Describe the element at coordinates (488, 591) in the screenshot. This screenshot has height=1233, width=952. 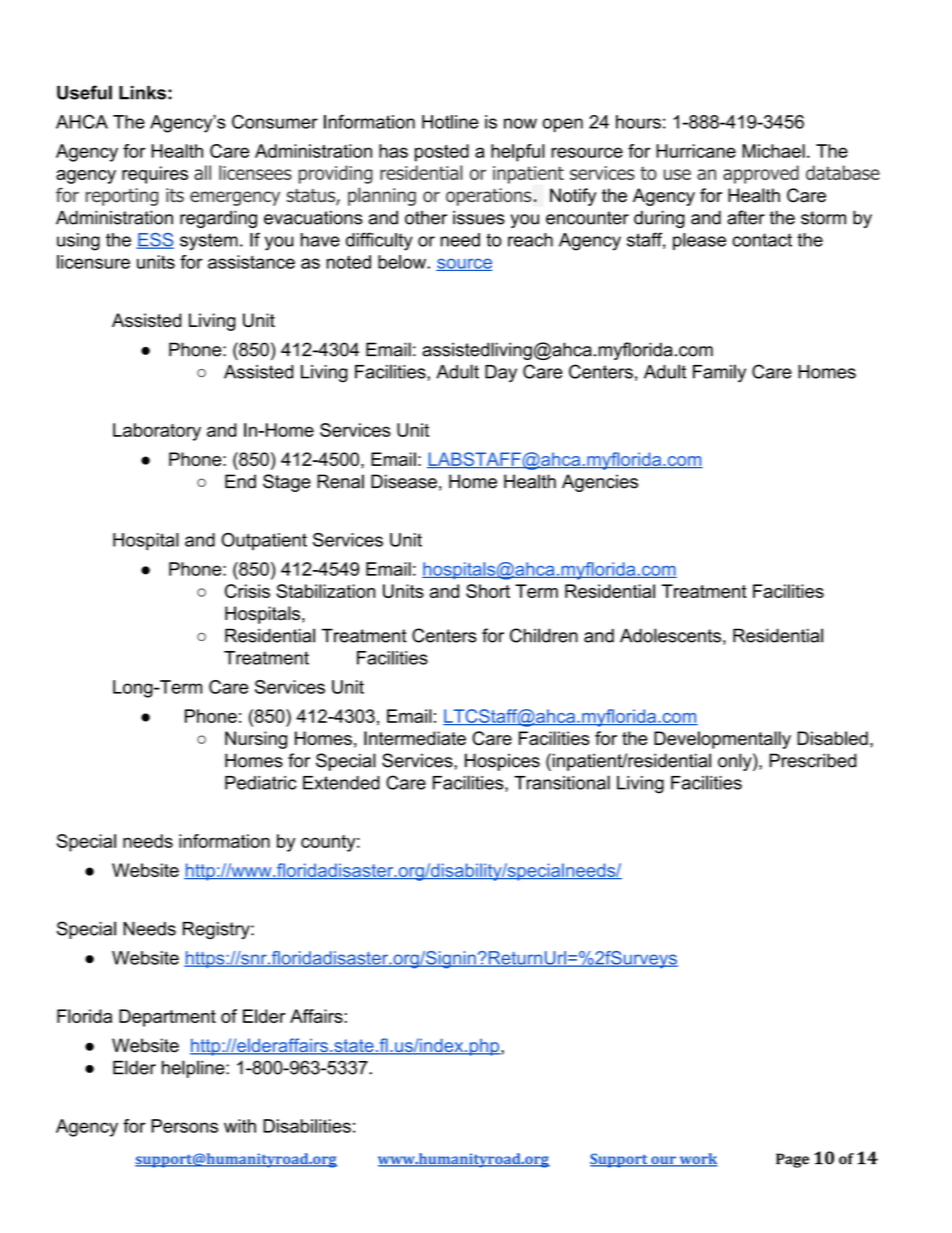
I see `Short` at that location.
